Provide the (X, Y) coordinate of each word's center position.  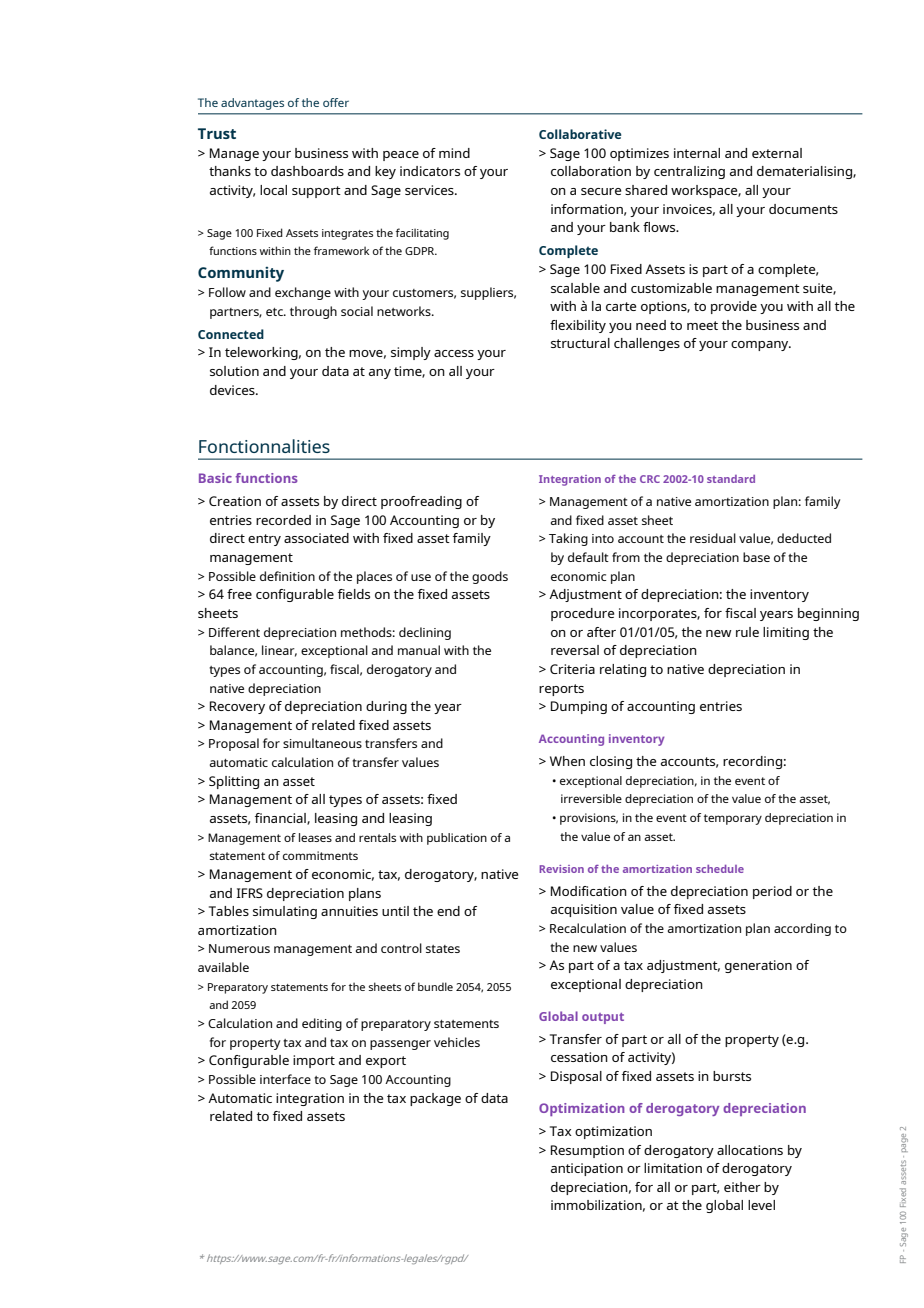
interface (285, 1079)
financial (281, 819)
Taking (568, 539)
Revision (561, 869)
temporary (733, 819)
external (777, 153)
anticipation (587, 1169)
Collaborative (580, 134)
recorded (283, 520)
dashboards (307, 171)
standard (731, 479)
